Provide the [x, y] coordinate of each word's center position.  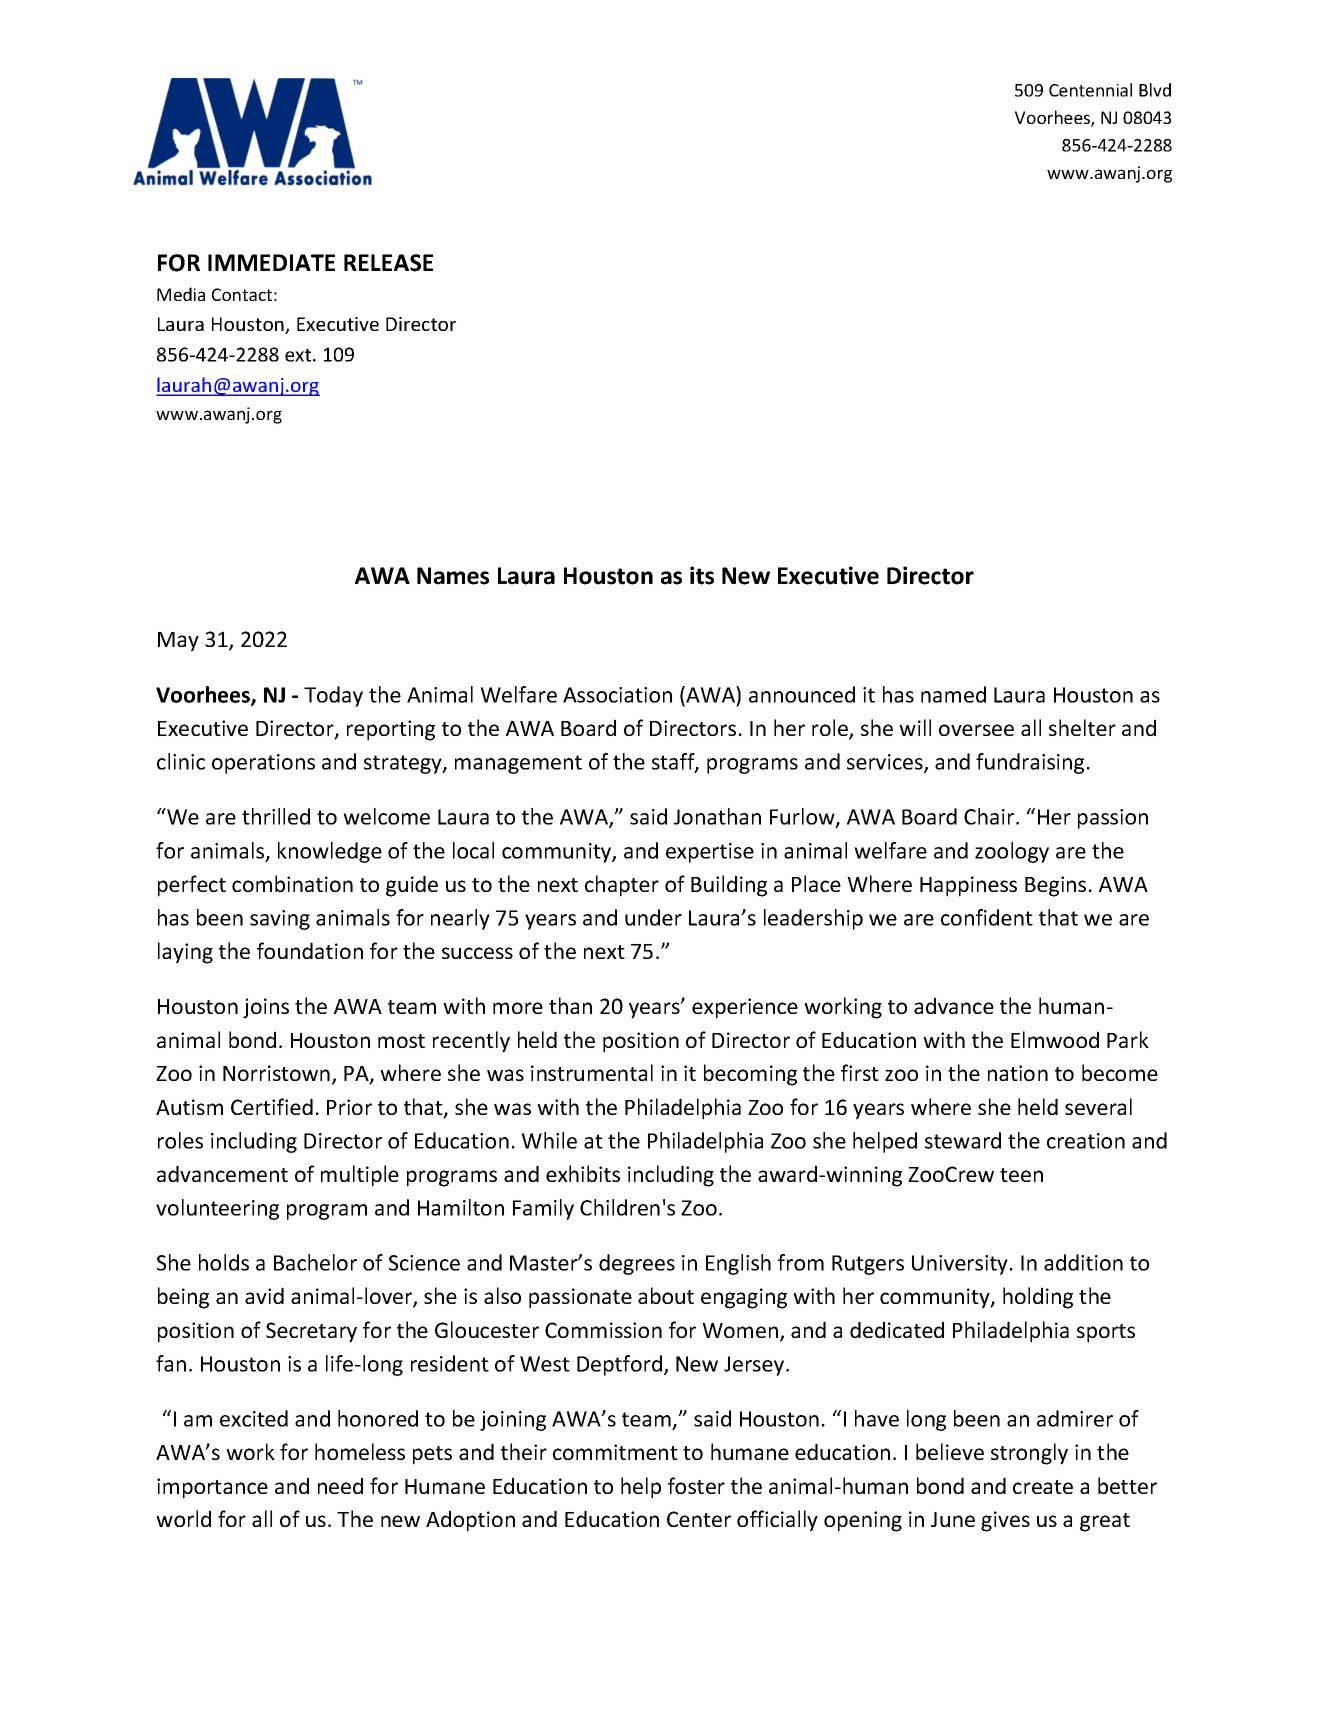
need [340, 1485]
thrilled [276, 816]
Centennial [1090, 90]
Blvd [1155, 90]
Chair [990, 816]
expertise [710, 853]
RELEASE [388, 263]
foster [696, 1485]
